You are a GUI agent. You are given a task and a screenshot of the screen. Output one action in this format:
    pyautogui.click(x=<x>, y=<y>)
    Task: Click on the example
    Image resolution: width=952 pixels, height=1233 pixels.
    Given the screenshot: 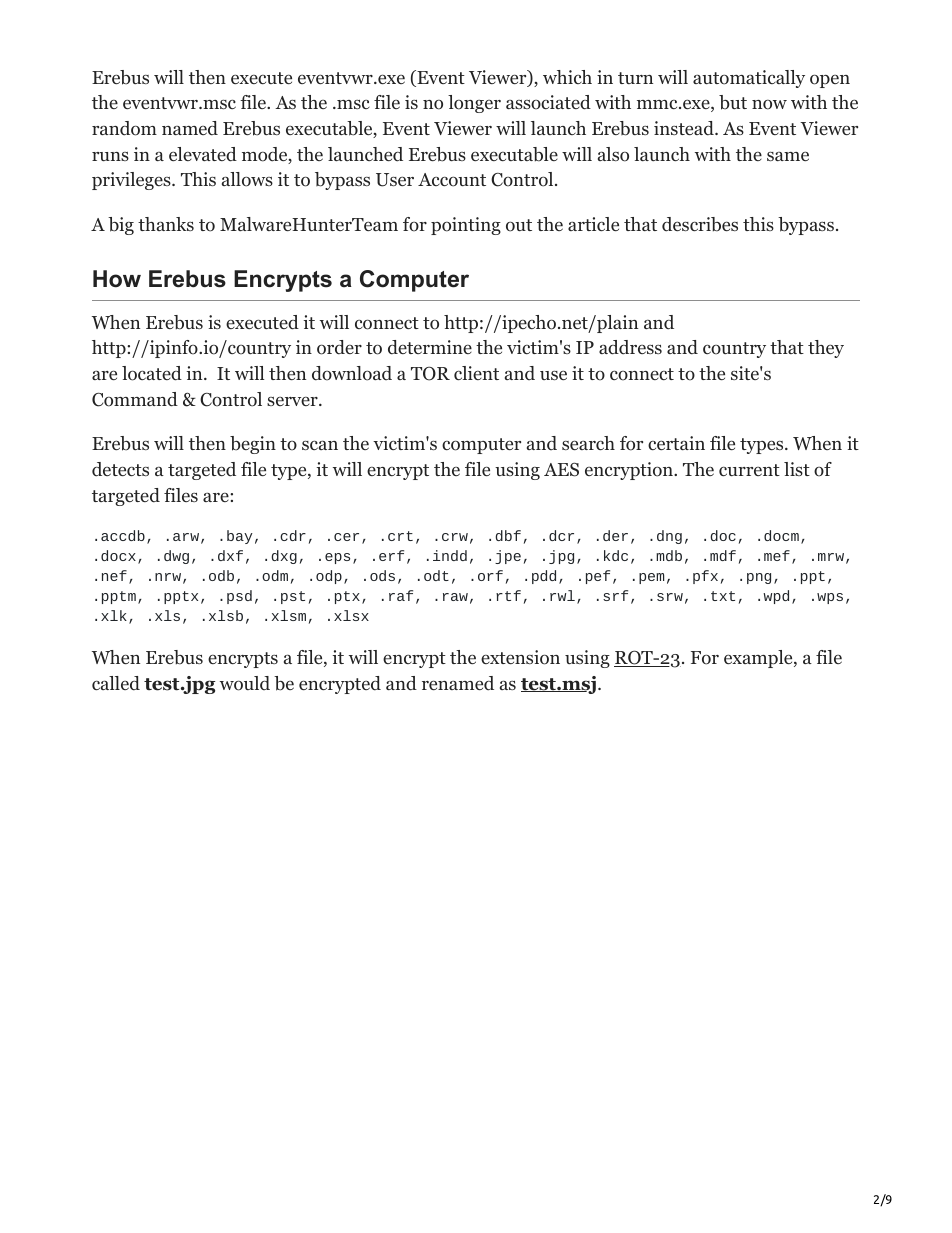 What is the action you would take?
    pyautogui.click(x=759, y=659)
